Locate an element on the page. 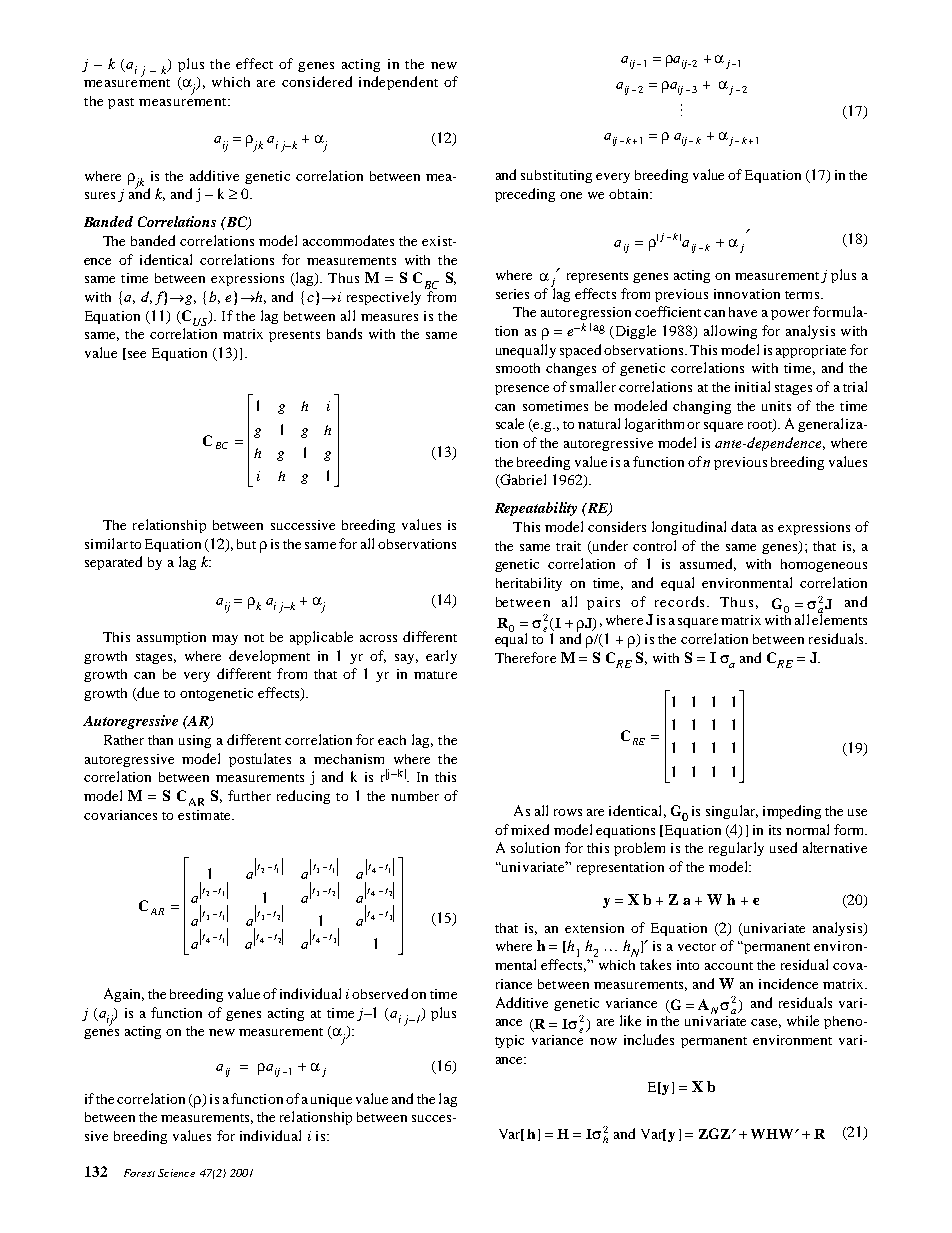 Image resolution: width=952 pixels, height=1233 pixels. independent is located at coordinates (398, 83).
